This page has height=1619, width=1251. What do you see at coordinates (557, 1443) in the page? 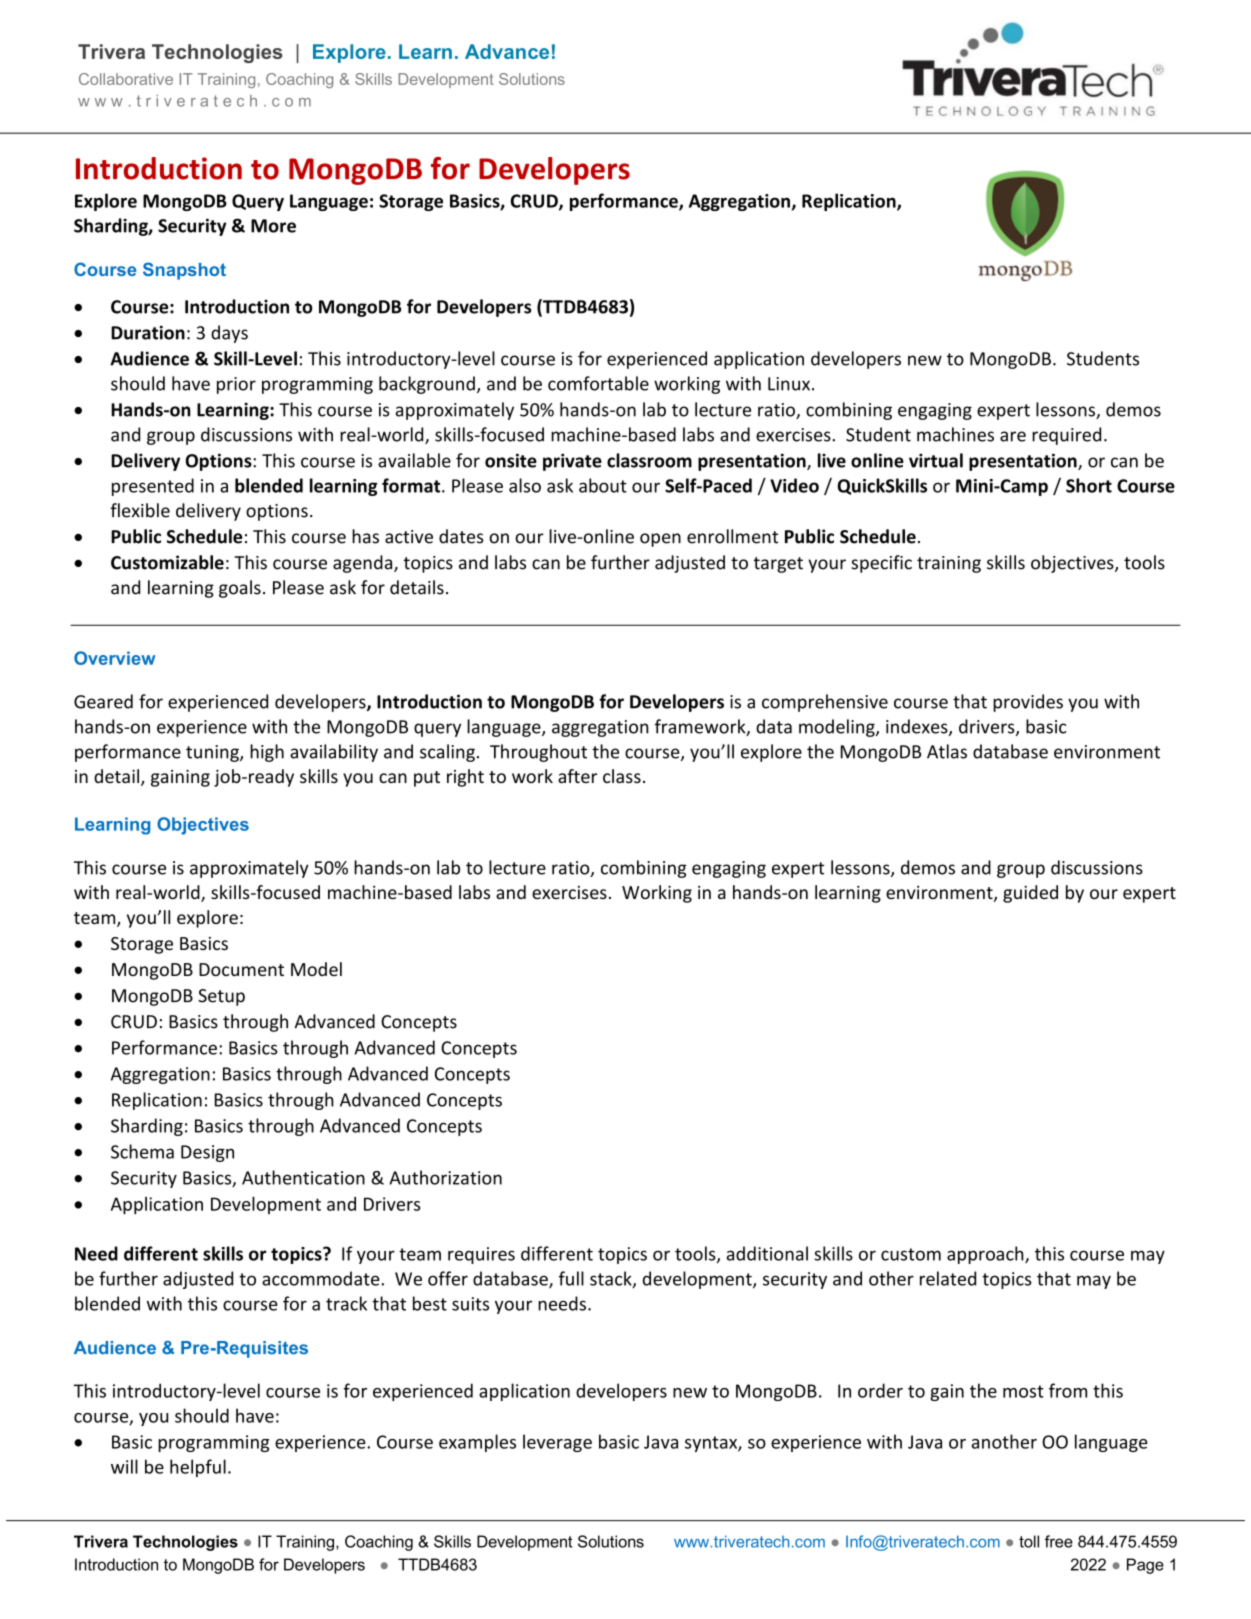
I see `leverage` at bounding box center [557, 1443].
